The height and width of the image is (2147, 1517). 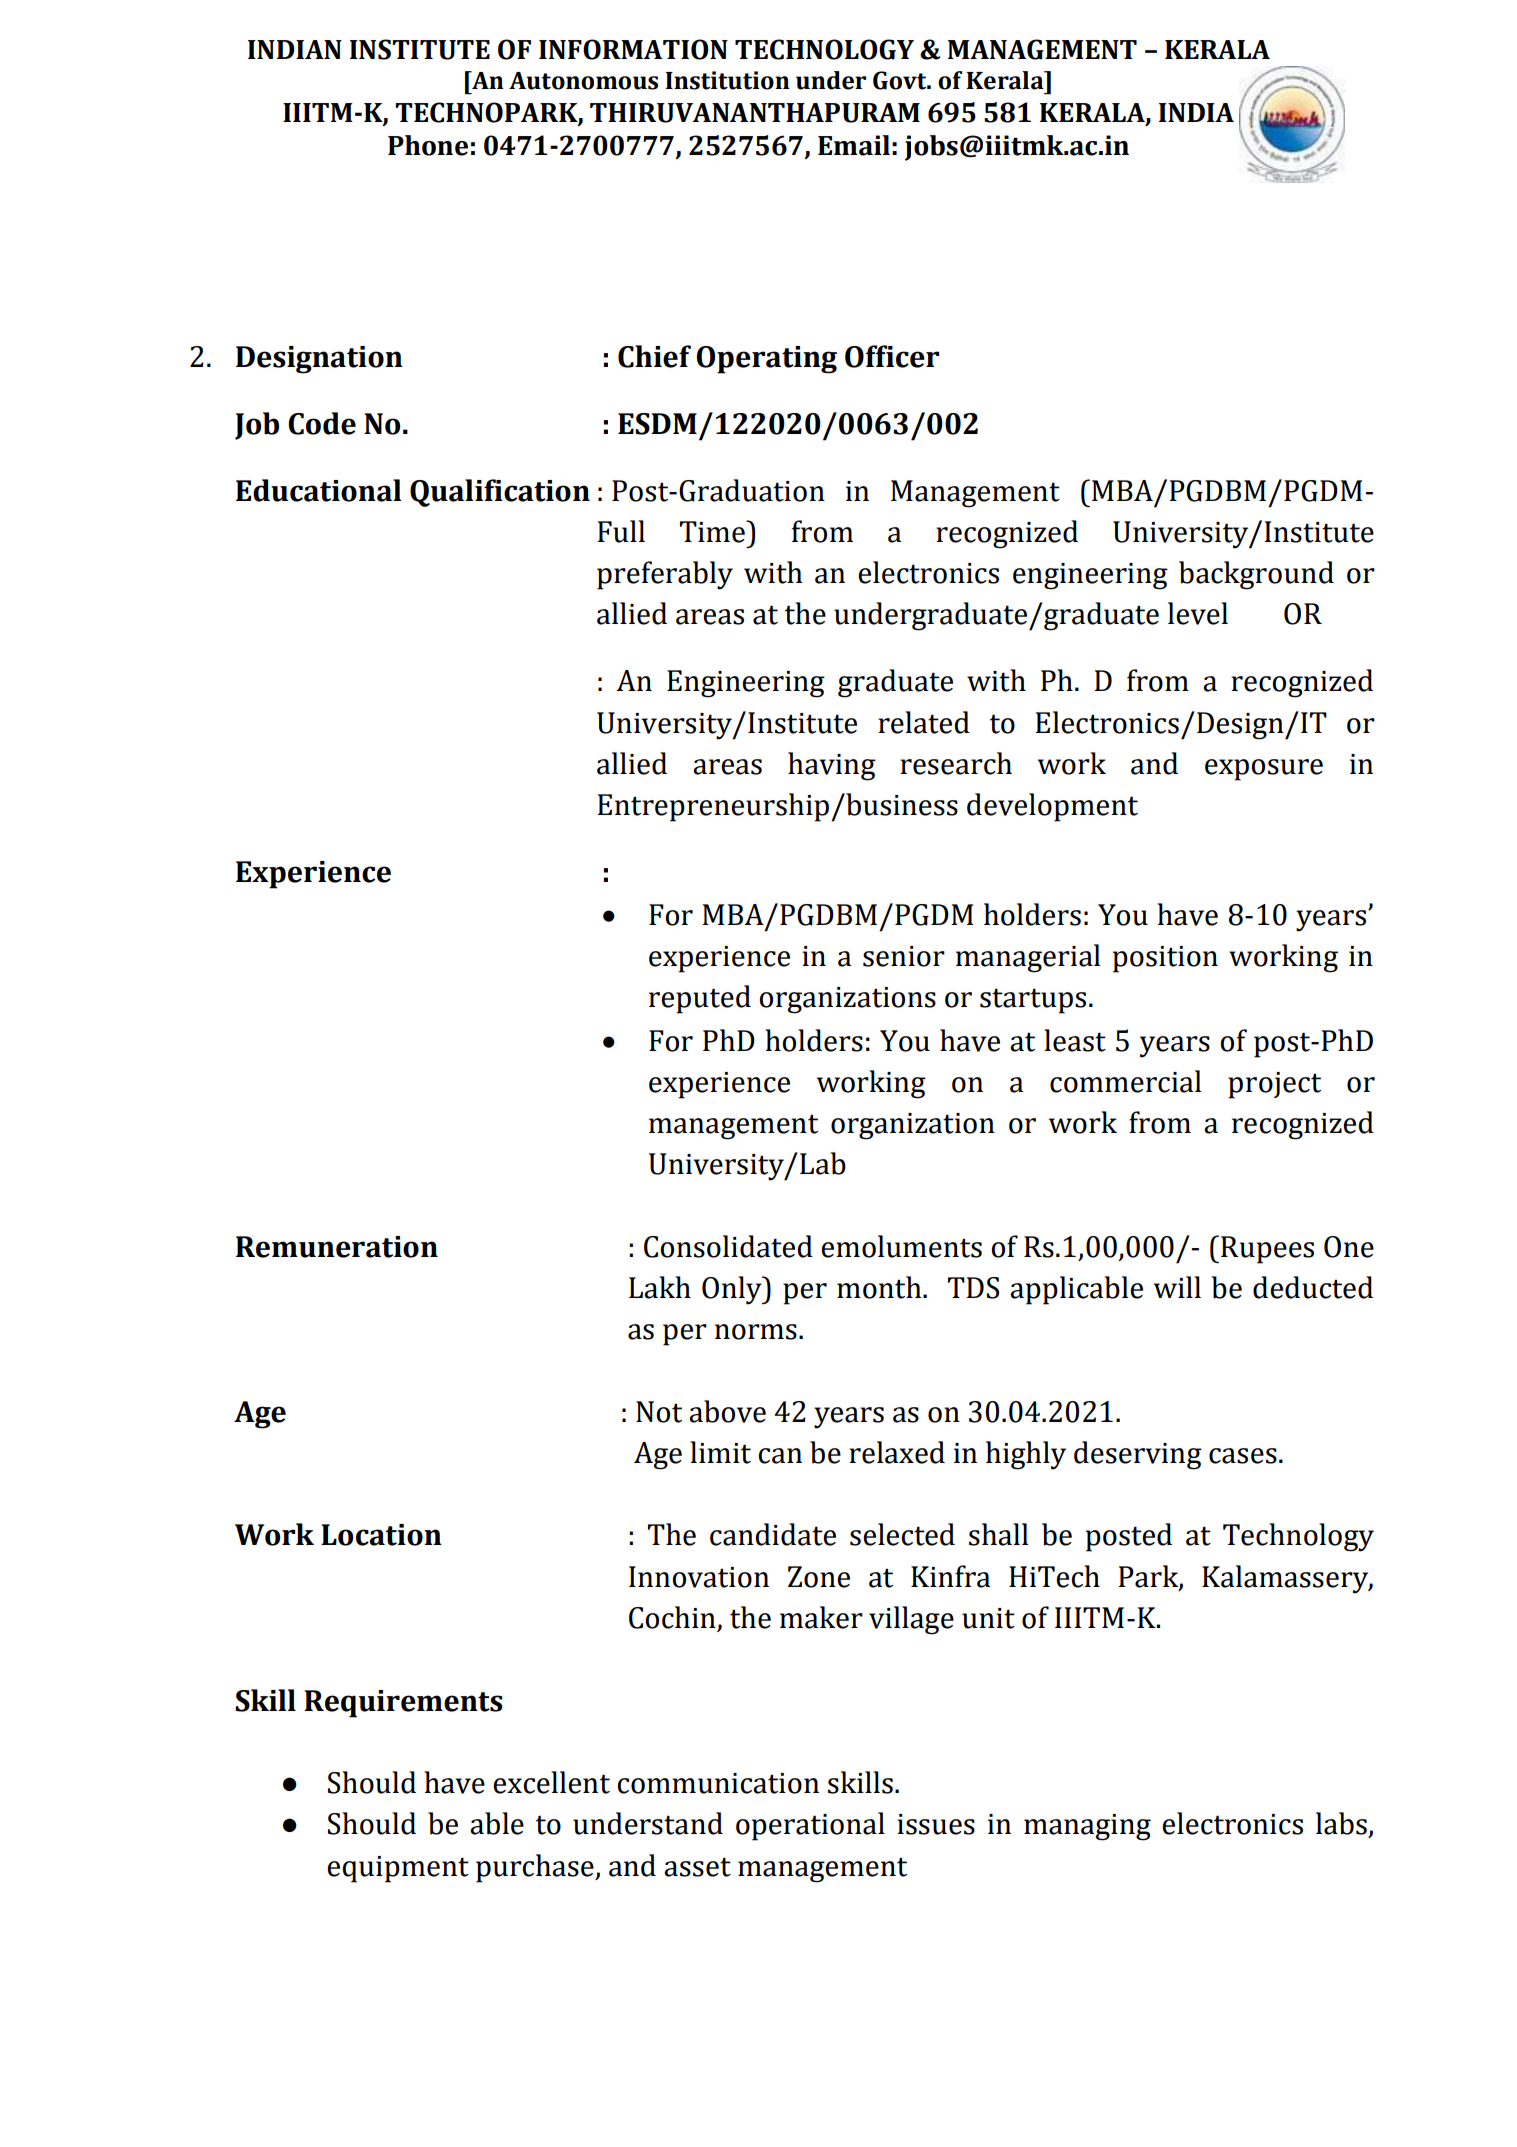 What do you see at coordinates (1256, 575) in the image?
I see `background` at bounding box center [1256, 575].
